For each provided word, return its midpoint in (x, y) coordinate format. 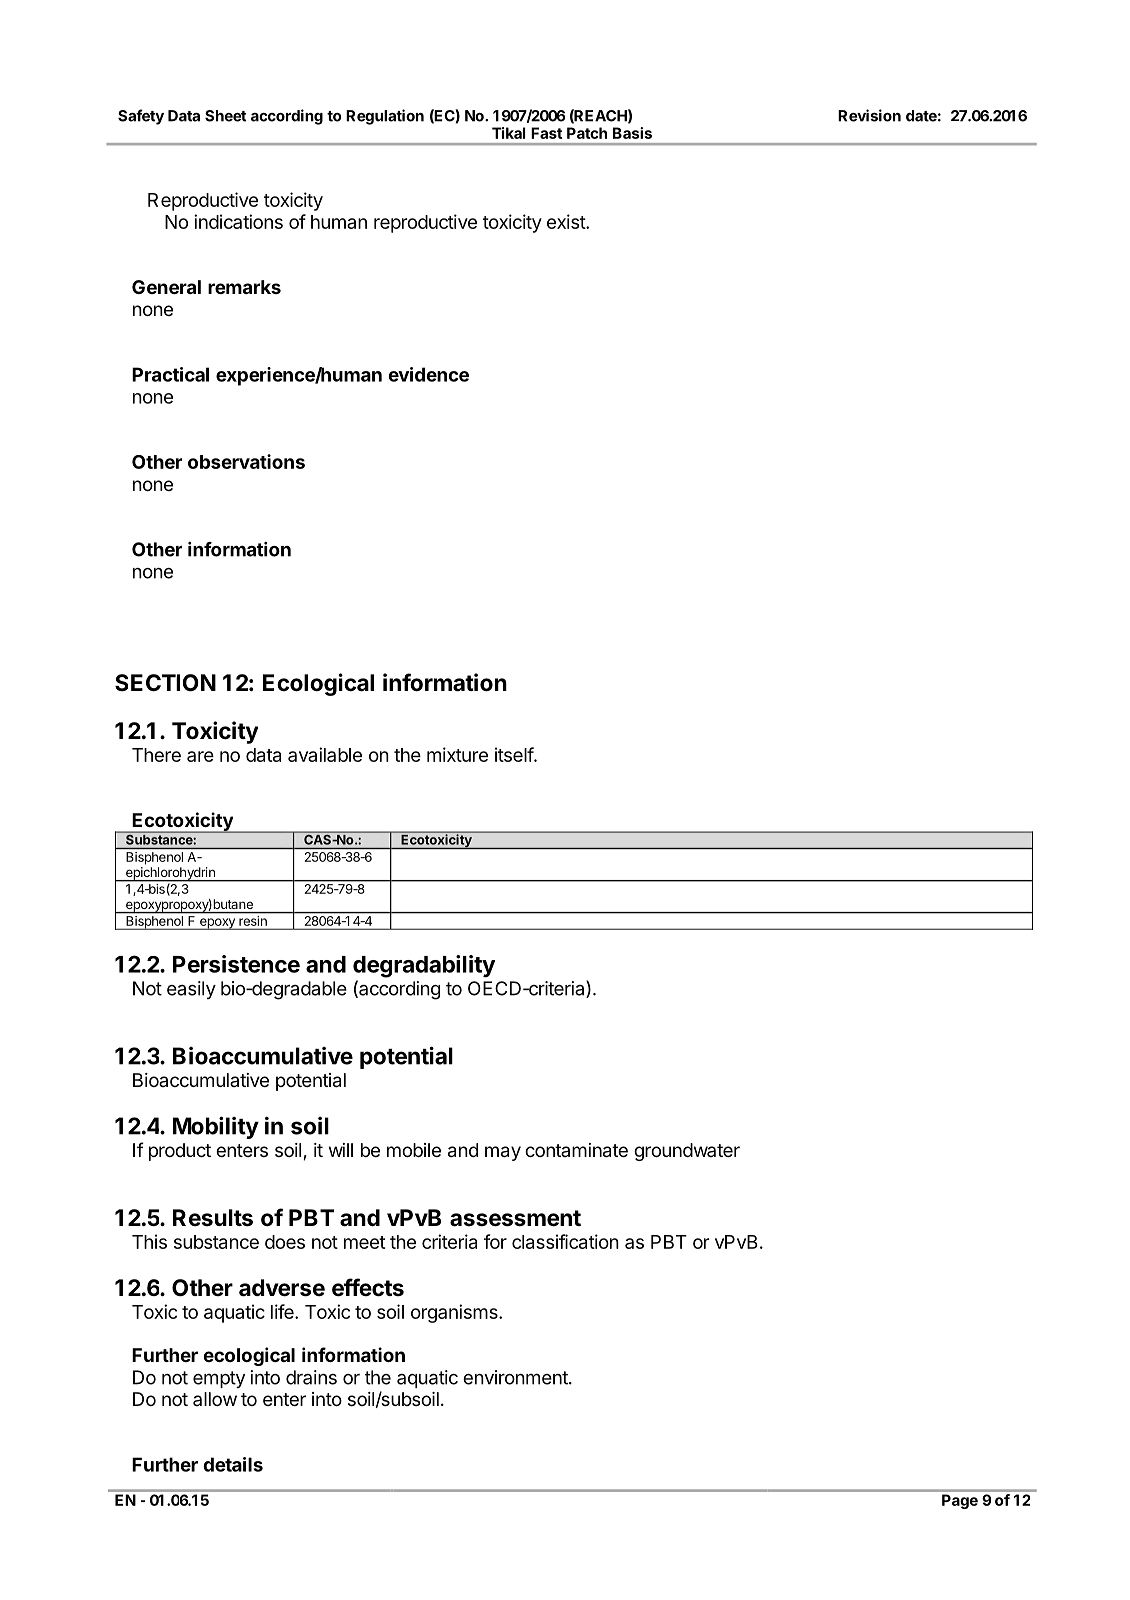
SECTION (165, 683)
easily (191, 990)
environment (516, 1377)
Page (960, 1501)
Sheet (226, 116)
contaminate (576, 1150)
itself (515, 754)
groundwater (687, 1152)
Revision (869, 115)
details (233, 1464)
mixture (457, 754)
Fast (546, 133)
